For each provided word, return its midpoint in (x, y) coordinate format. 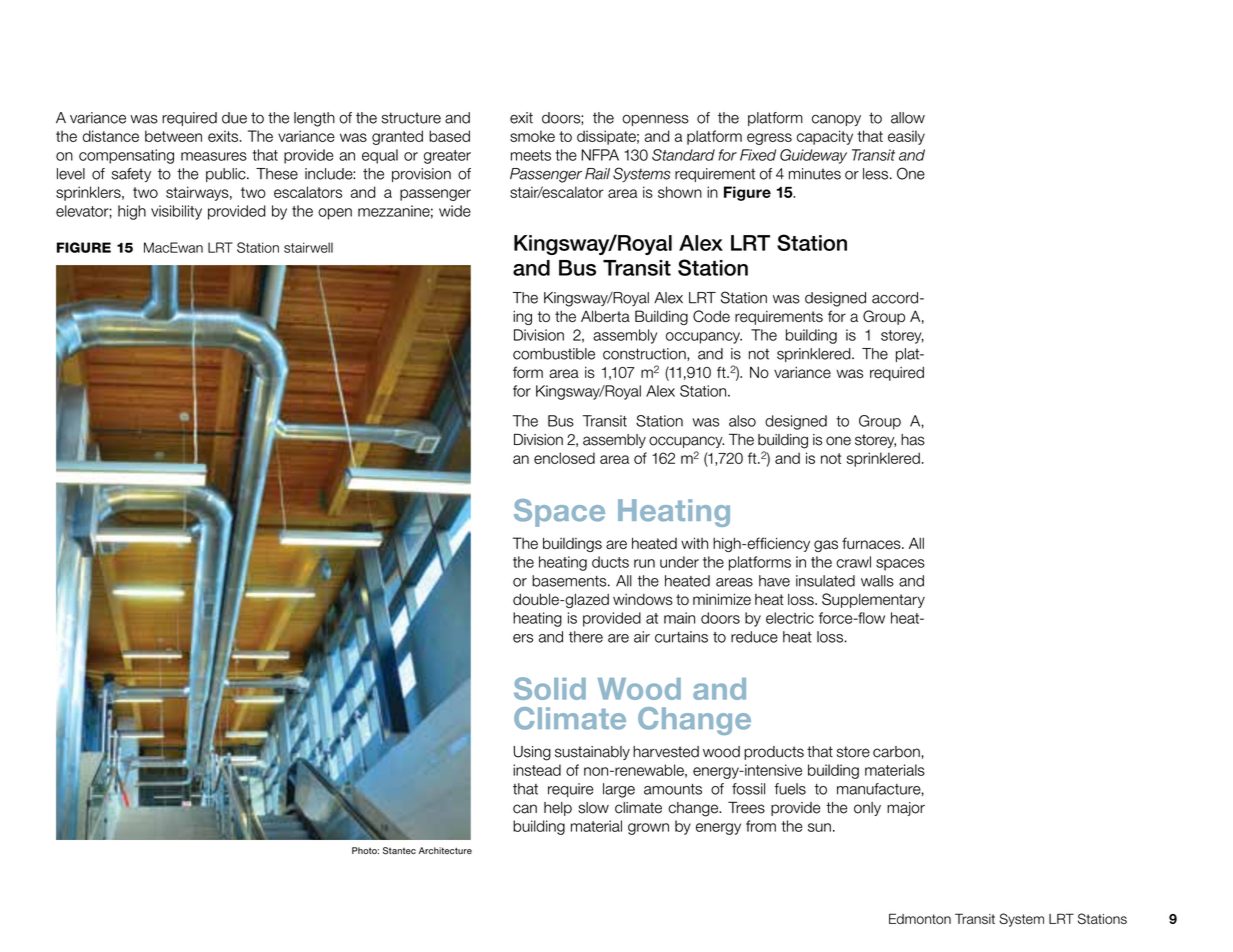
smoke (532, 136)
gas (826, 546)
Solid (550, 688)
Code (711, 316)
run (644, 563)
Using (532, 753)
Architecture (445, 850)
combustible (554, 354)
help (558, 809)
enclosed (564, 458)
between (173, 136)
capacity (825, 137)
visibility (176, 212)
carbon (896, 752)
